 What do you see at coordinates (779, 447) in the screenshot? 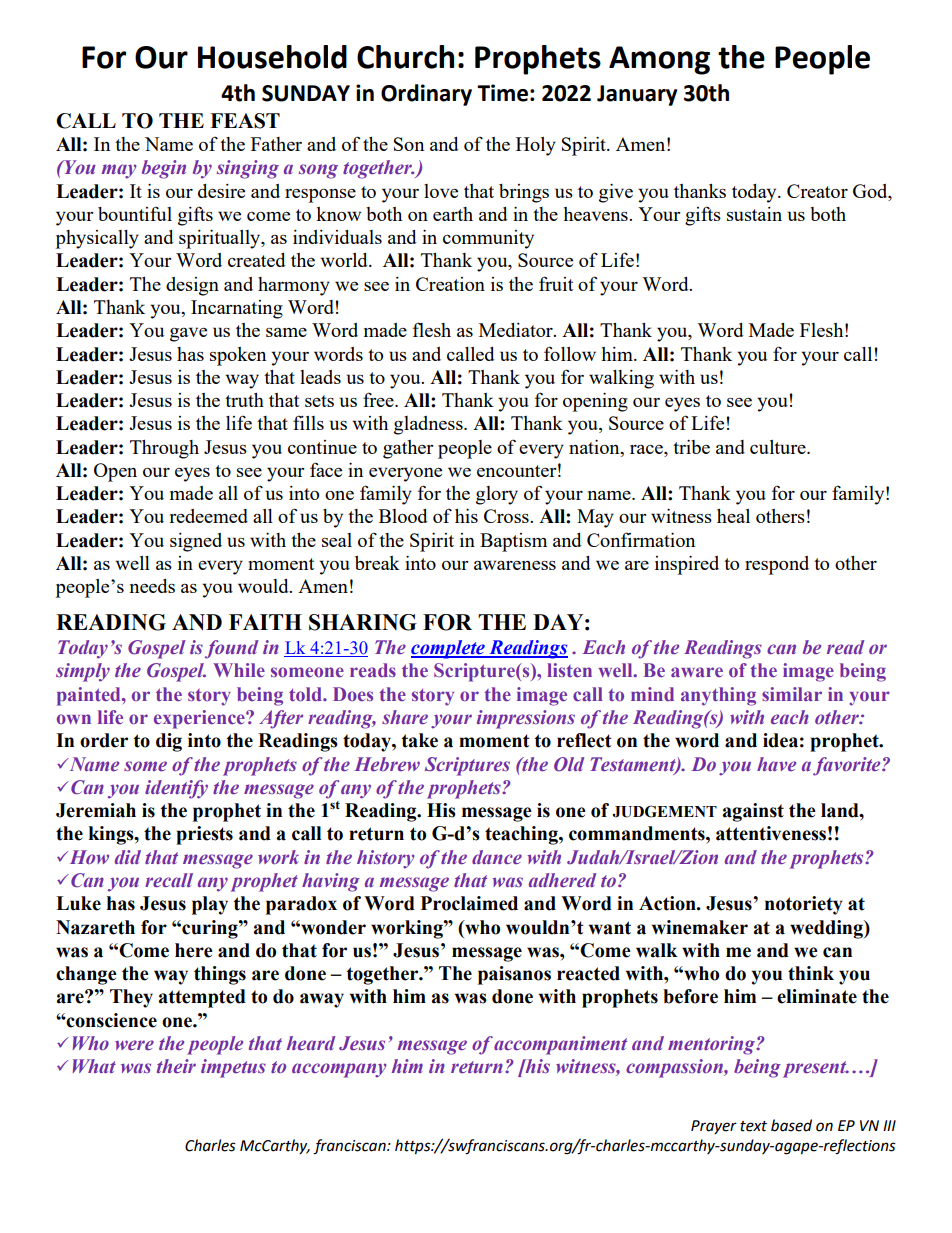
I see `culture` at bounding box center [779, 447].
